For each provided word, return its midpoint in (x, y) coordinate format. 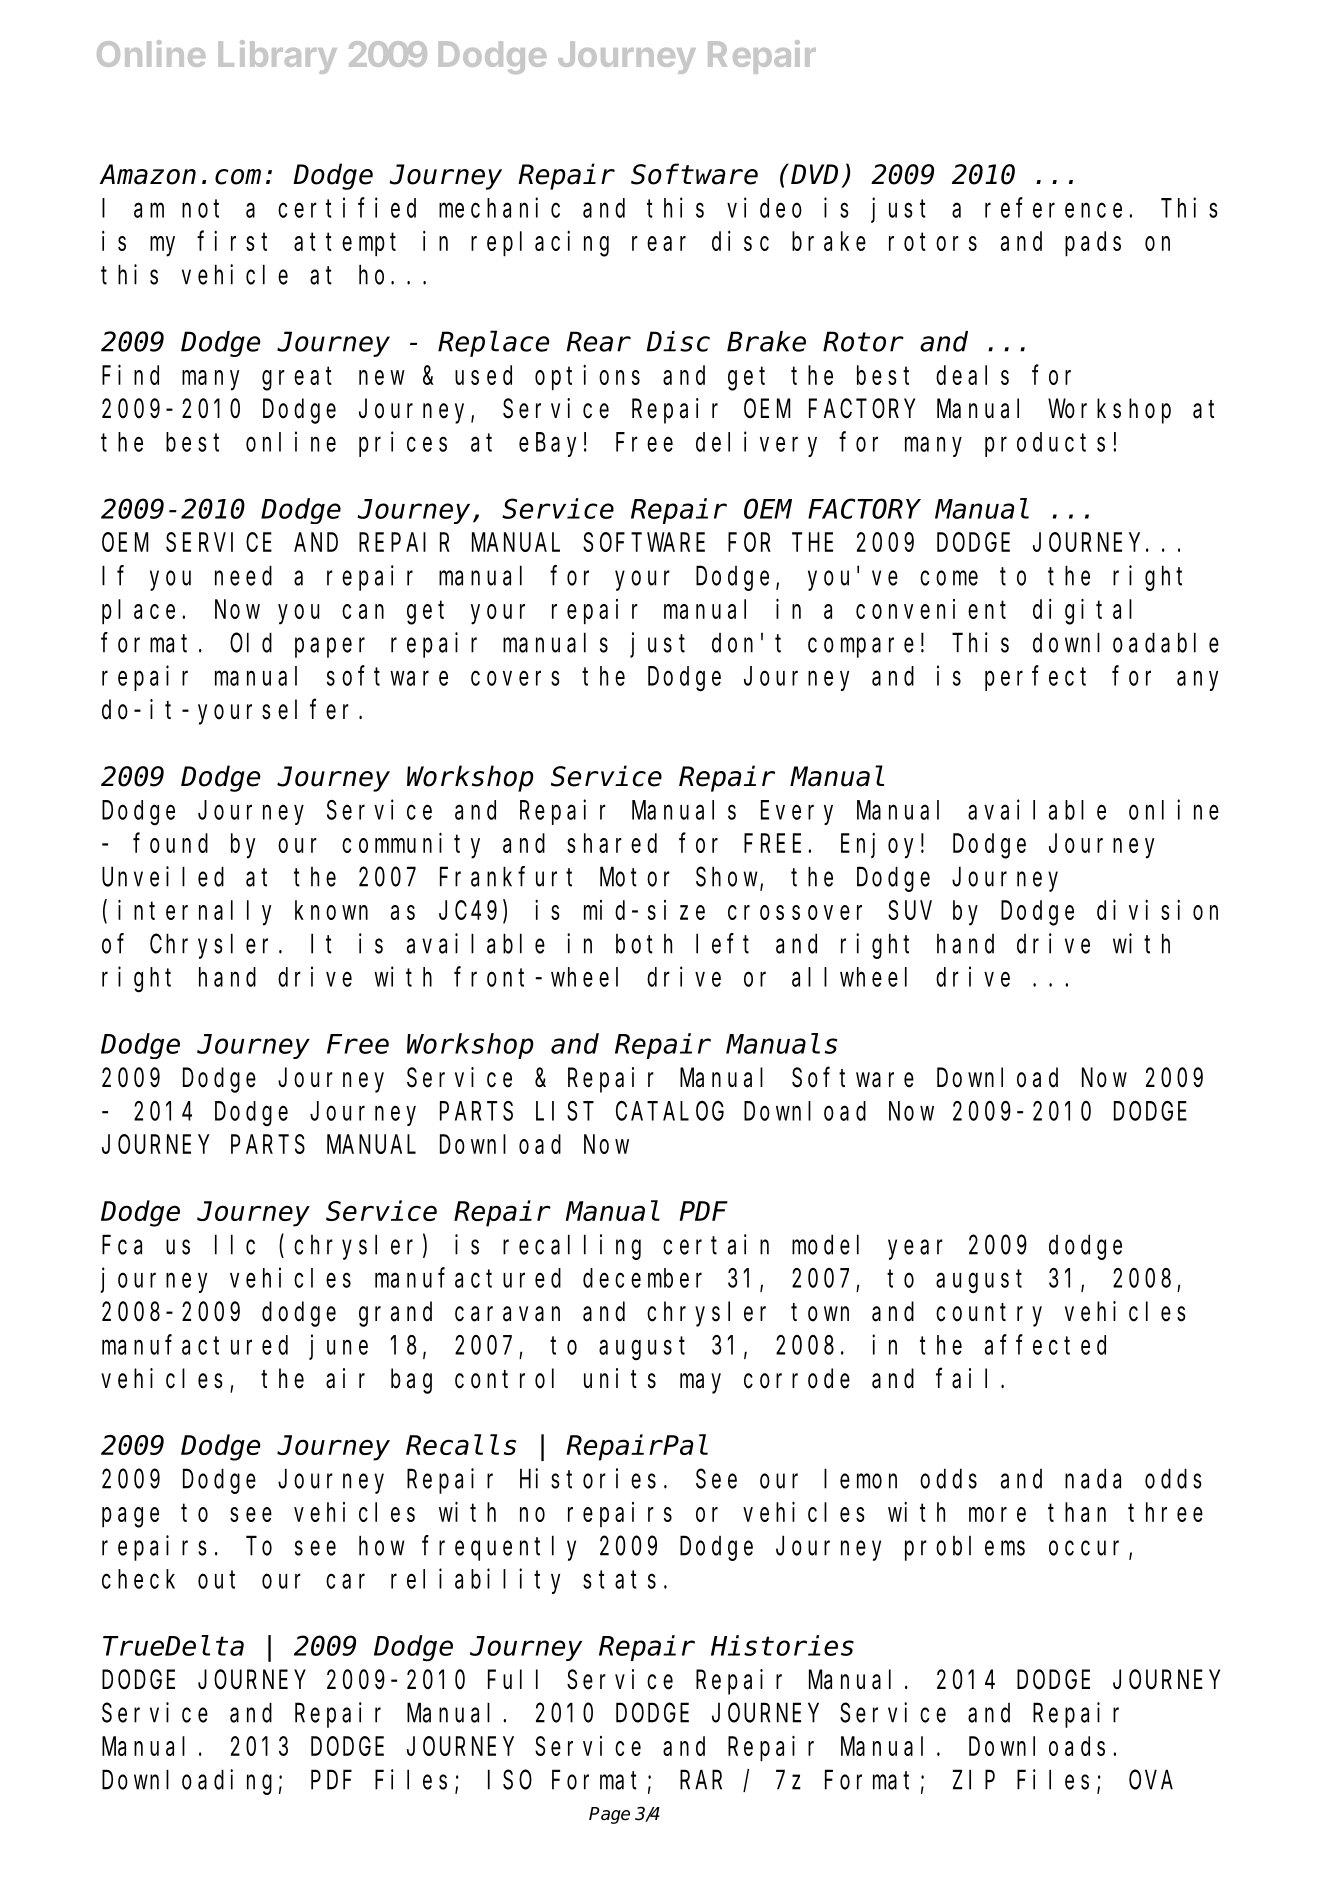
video (764, 207)
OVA (1151, 1780)
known (331, 910)
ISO (510, 1780)
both (644, 944)
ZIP (974, 1781)
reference (1053, 208)
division (1157, 910)
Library (277, 57)
